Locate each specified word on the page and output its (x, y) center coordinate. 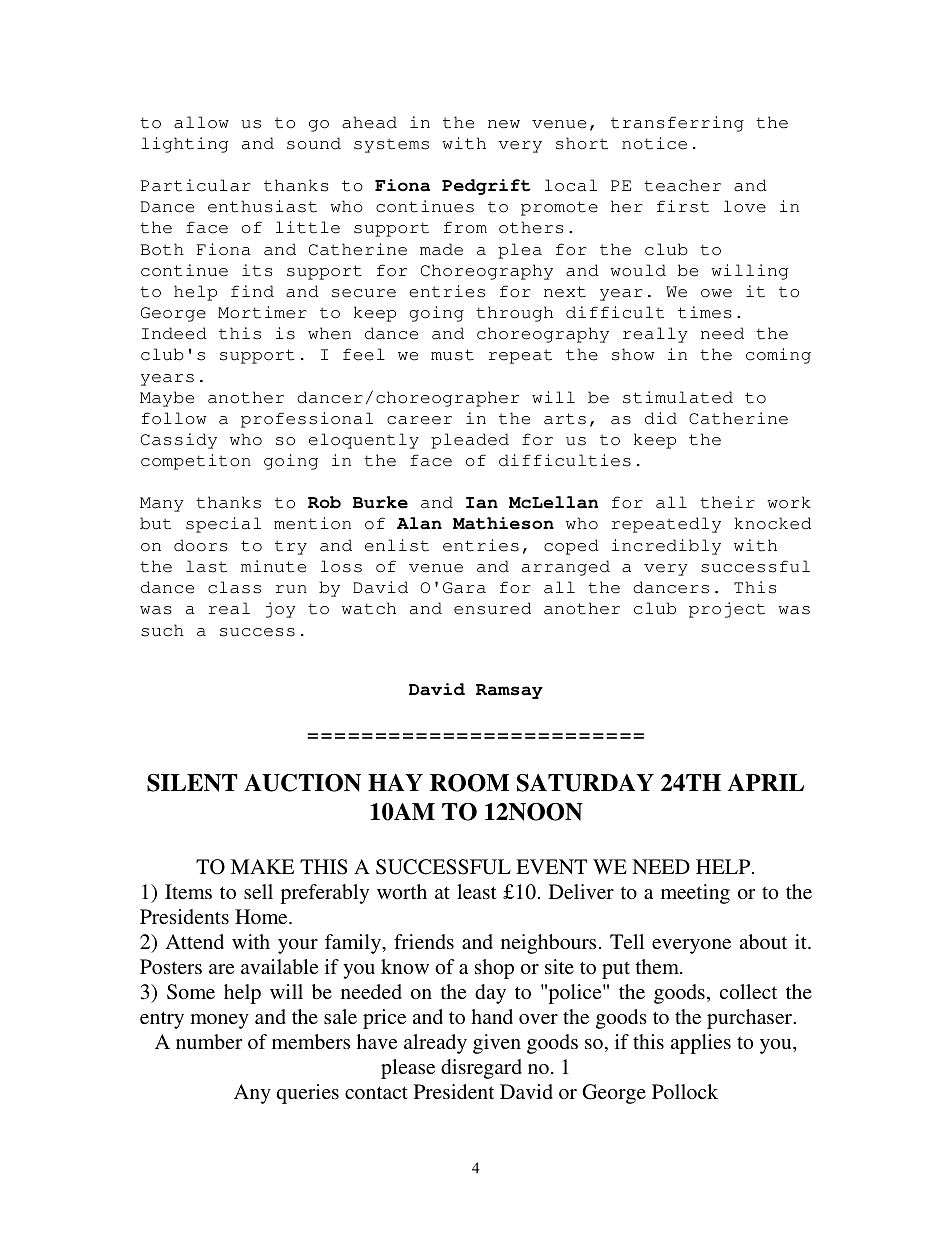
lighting (184, 145)
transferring (677, 124)
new (504, 124)
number (209, 1041)
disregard (481, 1069)
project (727, 610)
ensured (492, 608)
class (234, 587)
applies (701, 1044)
